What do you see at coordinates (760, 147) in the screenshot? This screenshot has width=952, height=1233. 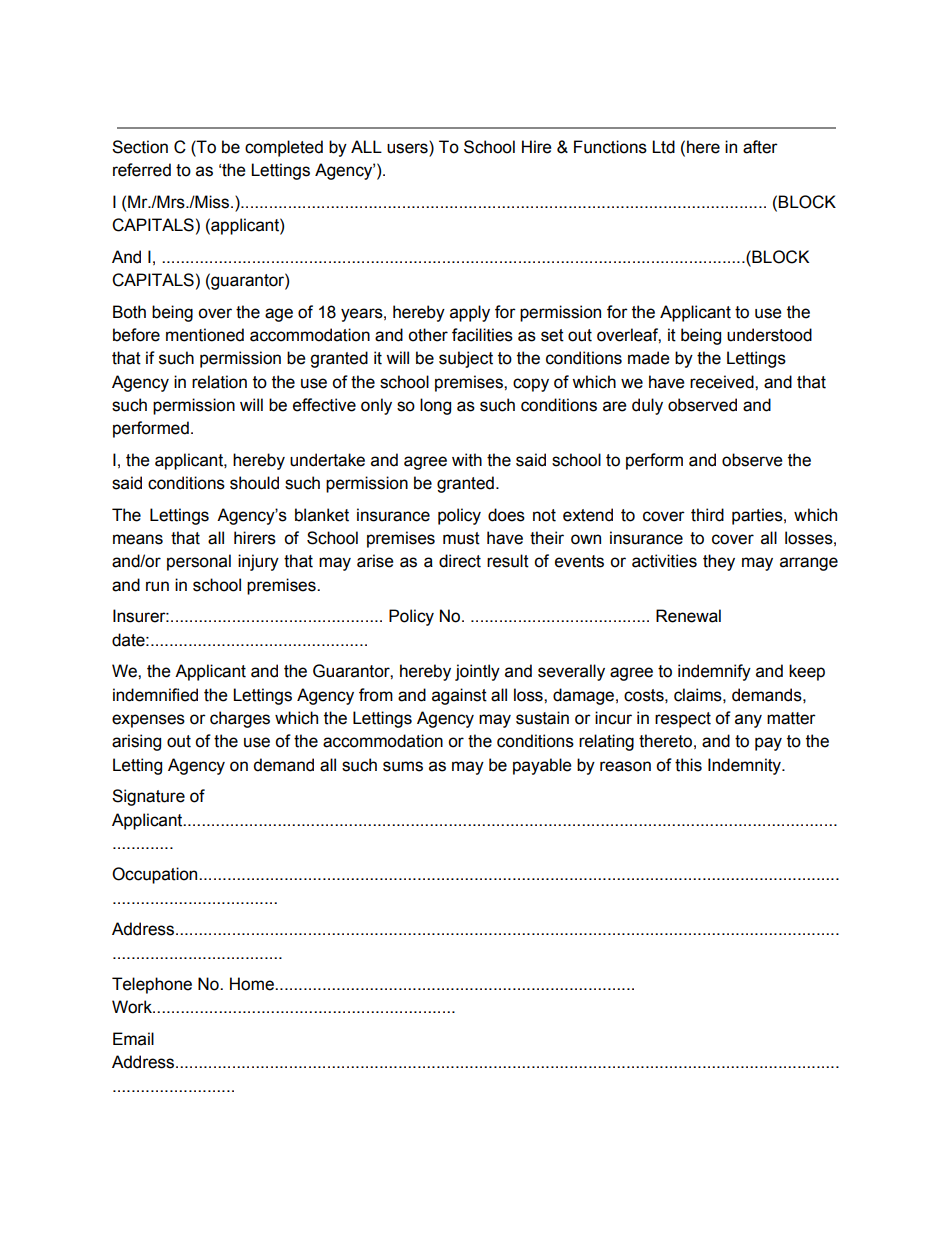 I see `after` at bounding box center [760, 147].
